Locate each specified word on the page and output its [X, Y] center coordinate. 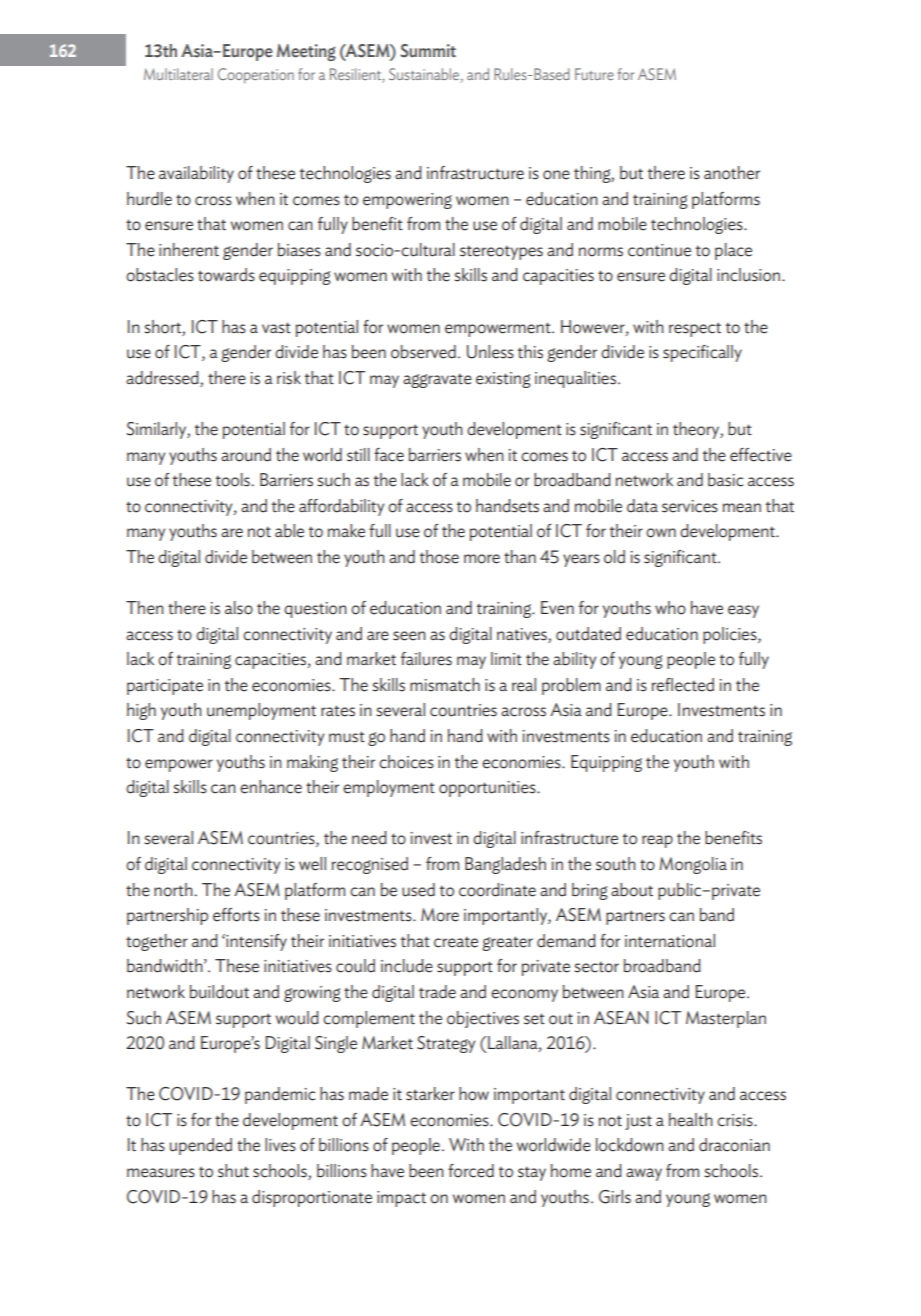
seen [409, 636]
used [418, 890]
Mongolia [693, 865]
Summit [428, 51]
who [670, 608]
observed [423, 352]
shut [233, 1171]
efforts [236, 915]
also [239, 608]
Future [594, 74]
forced [471, 1171]
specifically [702, 353]
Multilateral [178, 74]
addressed [163, 379]
